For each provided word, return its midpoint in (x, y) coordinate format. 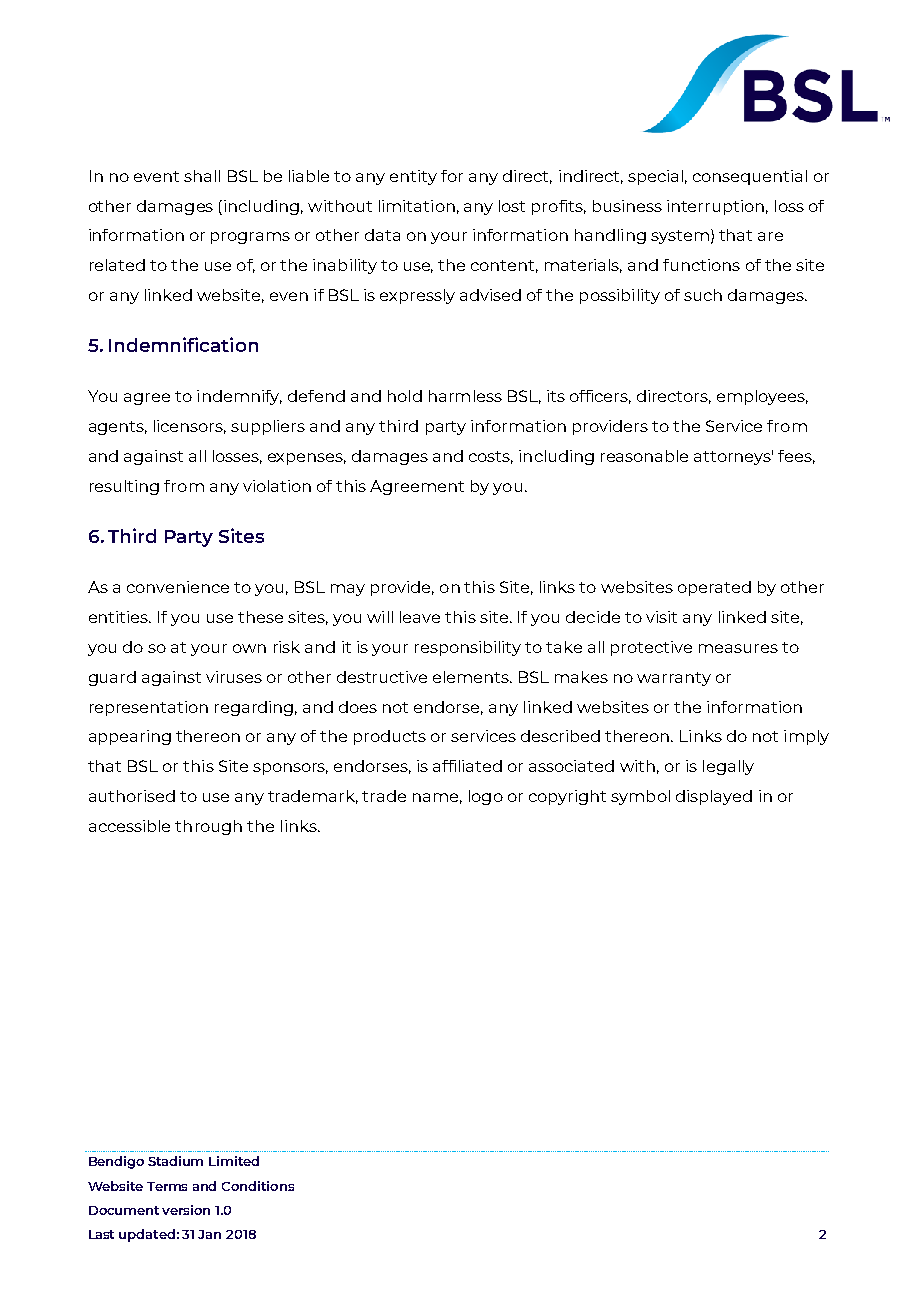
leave (420, 617)
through (208, 827)
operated (714, 588)
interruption (715, 207)
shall (202, 176)
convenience (178, 587)
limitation (417, 206)
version (186, 1210)
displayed (714, 797)
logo (486, 797)
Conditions (258, 1186)
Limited (234, 1161)
